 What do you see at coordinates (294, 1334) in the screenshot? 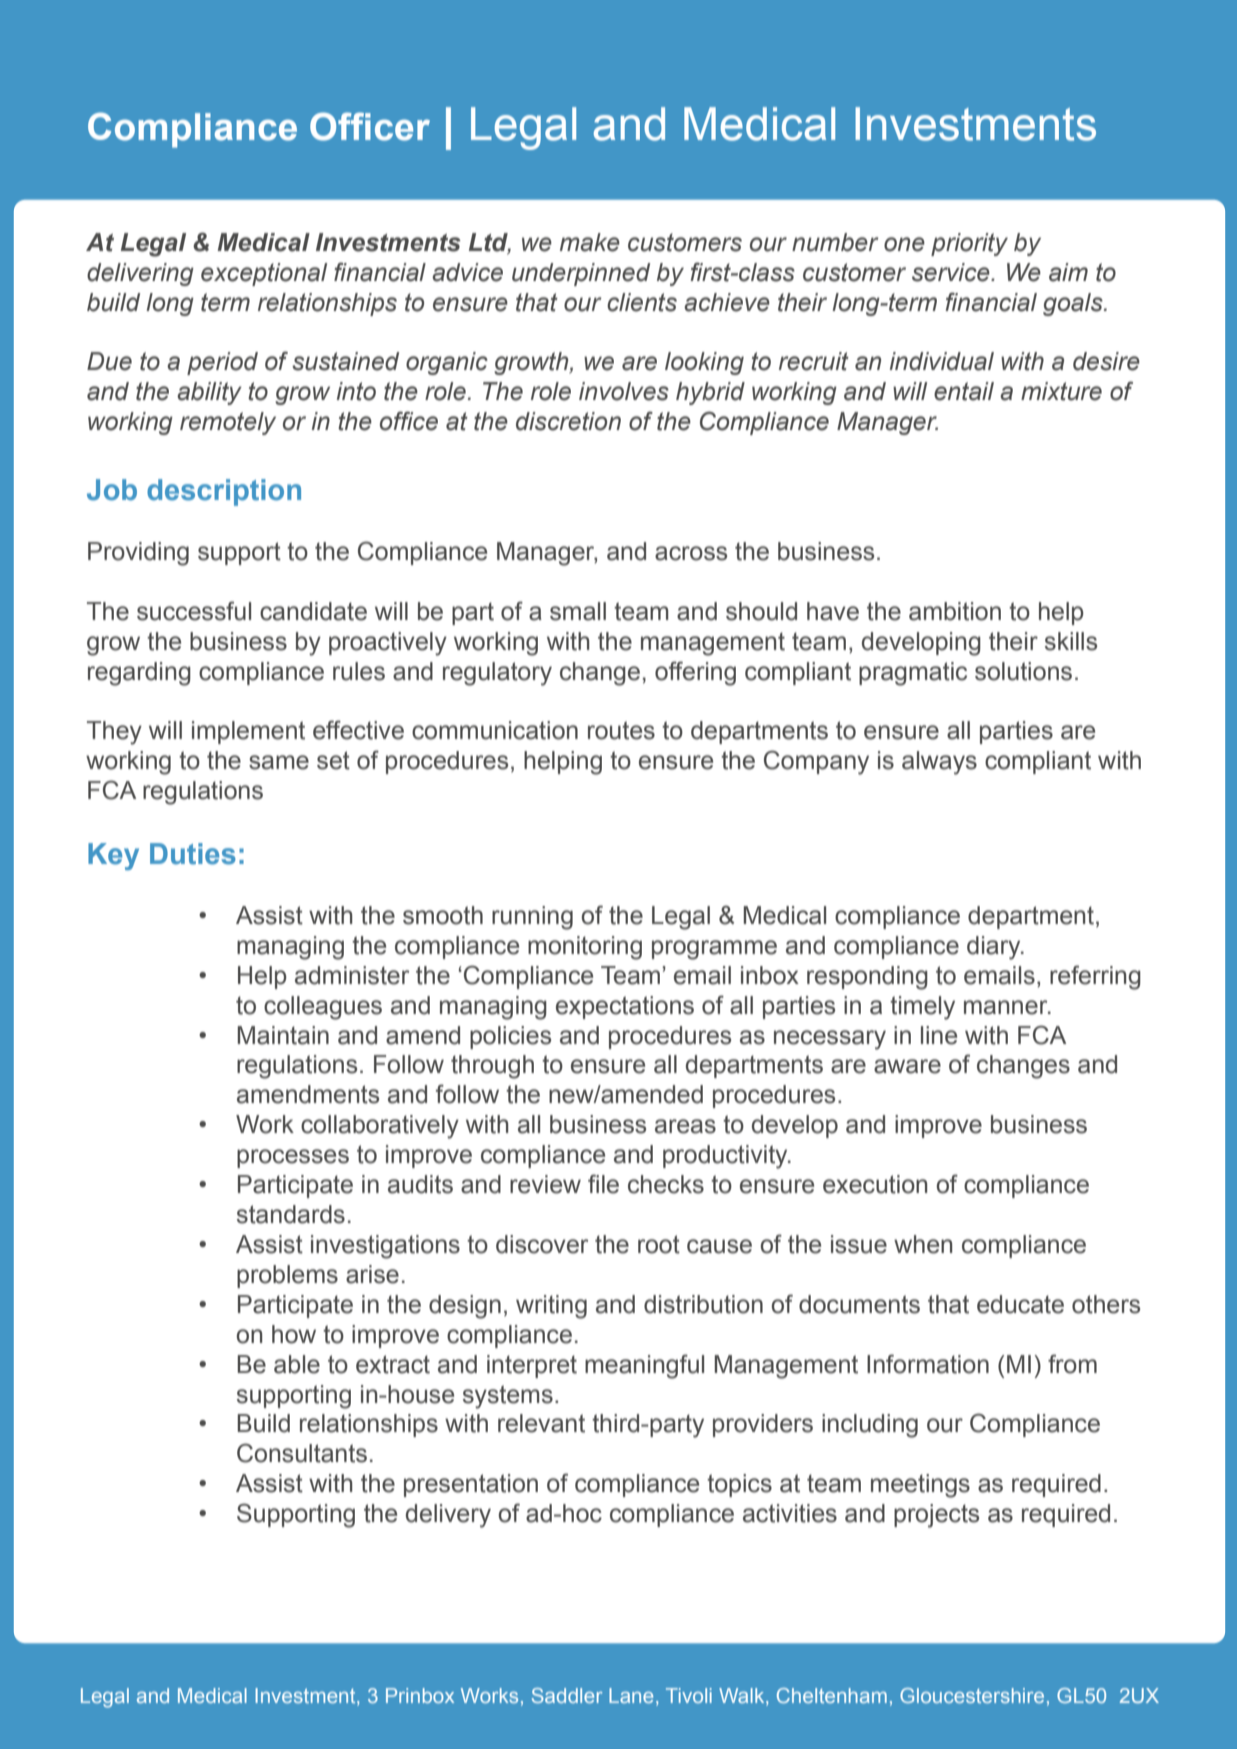
I see `how` at bounding box center [294, 1334].
